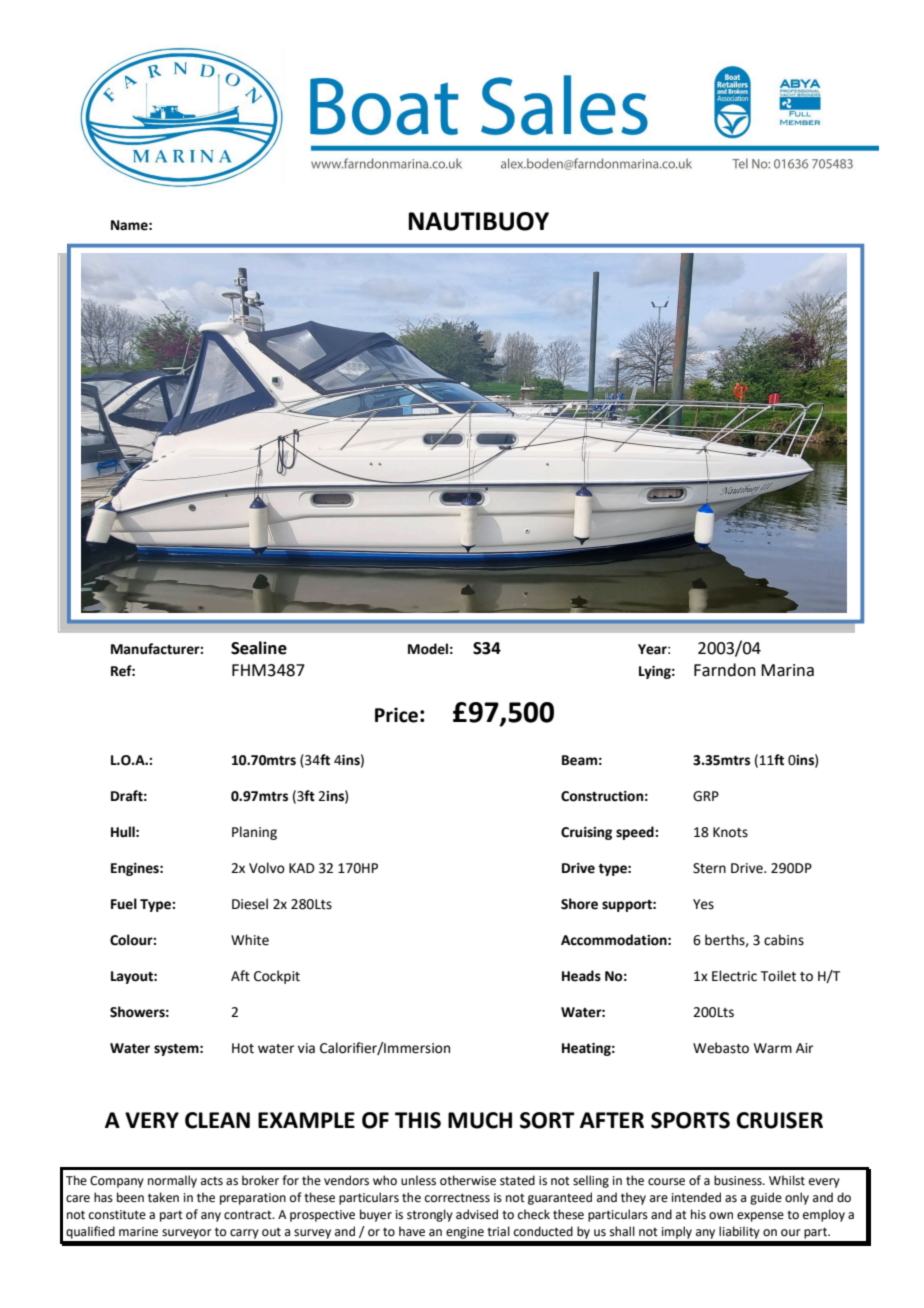 Image resolution: width=924 pixels, height=1308 pixels. What do you see at coordinates (734, 976) in the screenshot?
I see `Electric` at bounding box center [734, 976].
